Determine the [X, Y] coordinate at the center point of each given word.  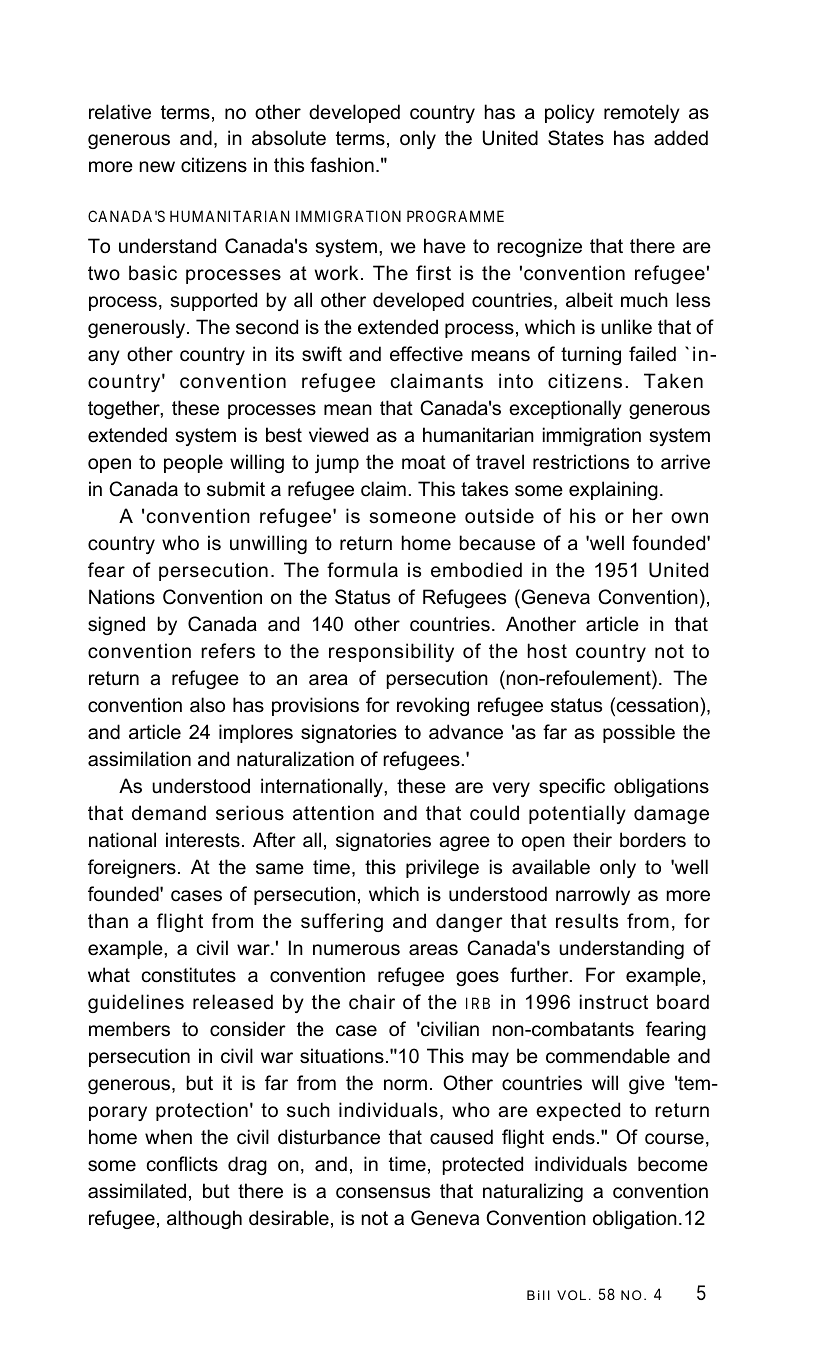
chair [372, 1002]
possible [639, 733]
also [207, 705]
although [204, 1219]
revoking [433, 706]
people [193, 463]
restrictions [581, 462]
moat [424, 462]
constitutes [189, 975]
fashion [342, 165]
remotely [642, 113]
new [157, 167]
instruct [614, 1002]
